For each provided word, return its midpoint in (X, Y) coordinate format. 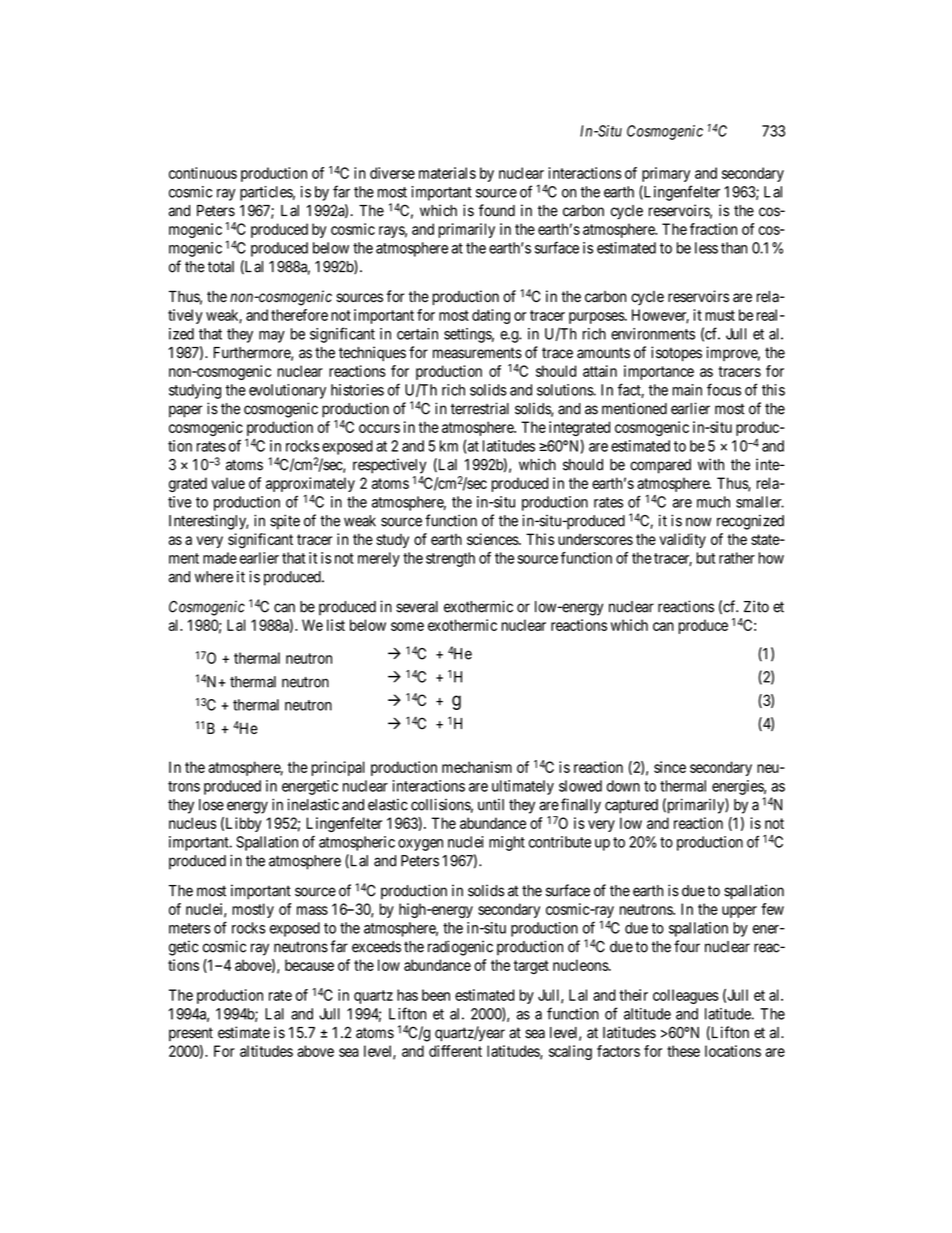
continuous (203, 173)
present (191, 1034)
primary (666, 174)
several (417, 607)
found (497, 210)
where (214, 577)
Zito (756, 606)
